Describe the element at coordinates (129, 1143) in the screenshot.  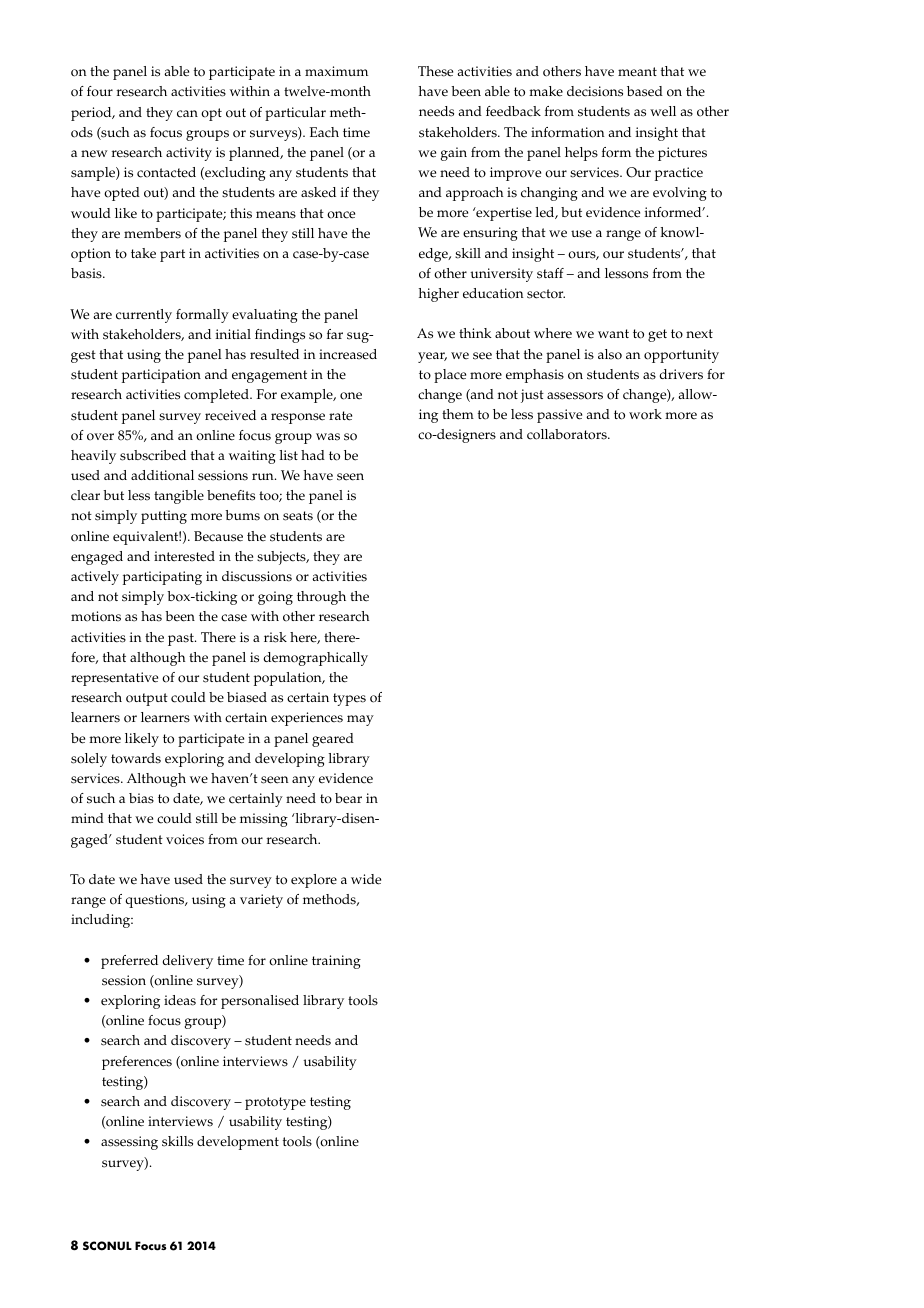
I see `assessing` at that location.
